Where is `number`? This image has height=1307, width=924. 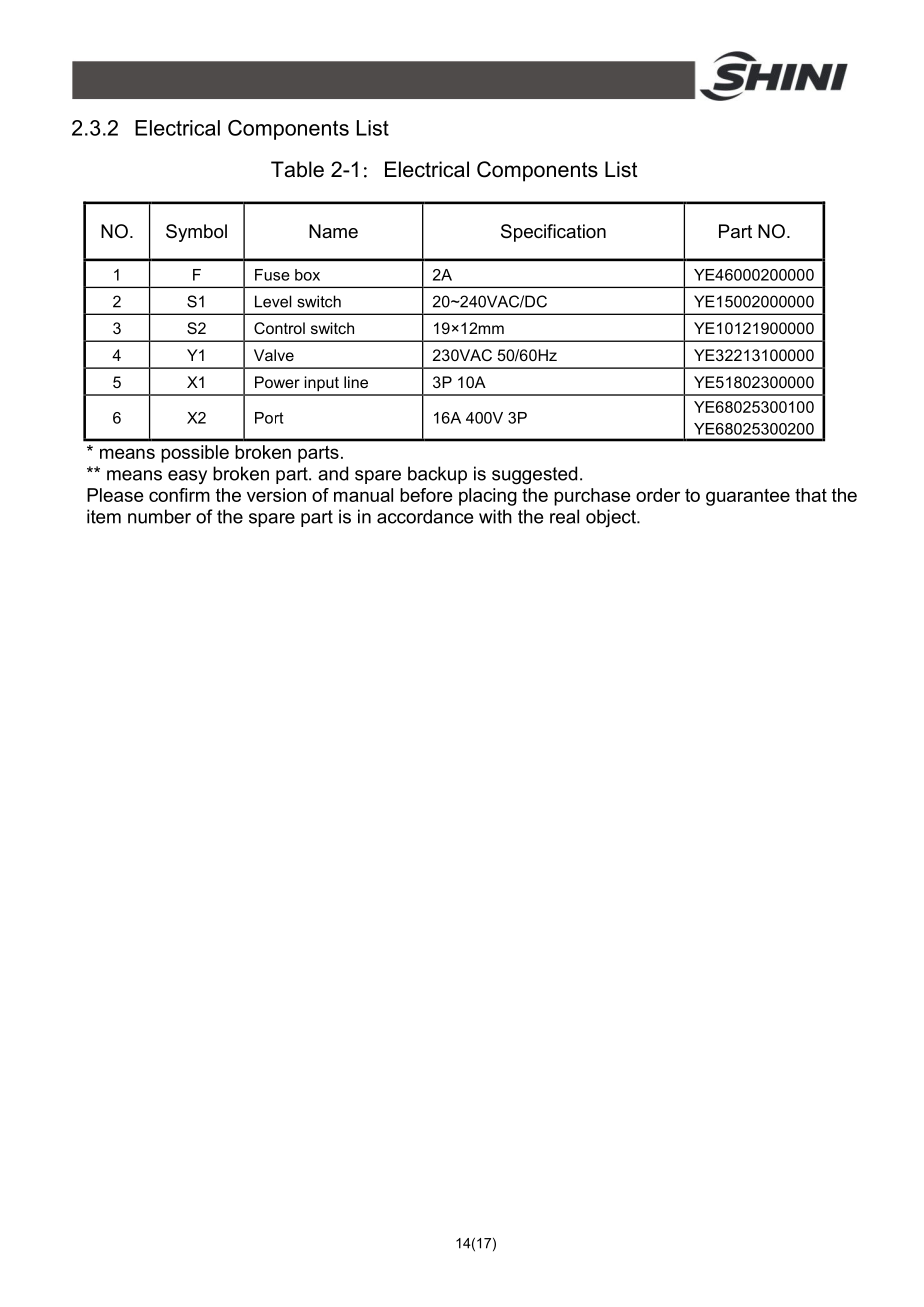 number is located at coordinates (159, 516).
